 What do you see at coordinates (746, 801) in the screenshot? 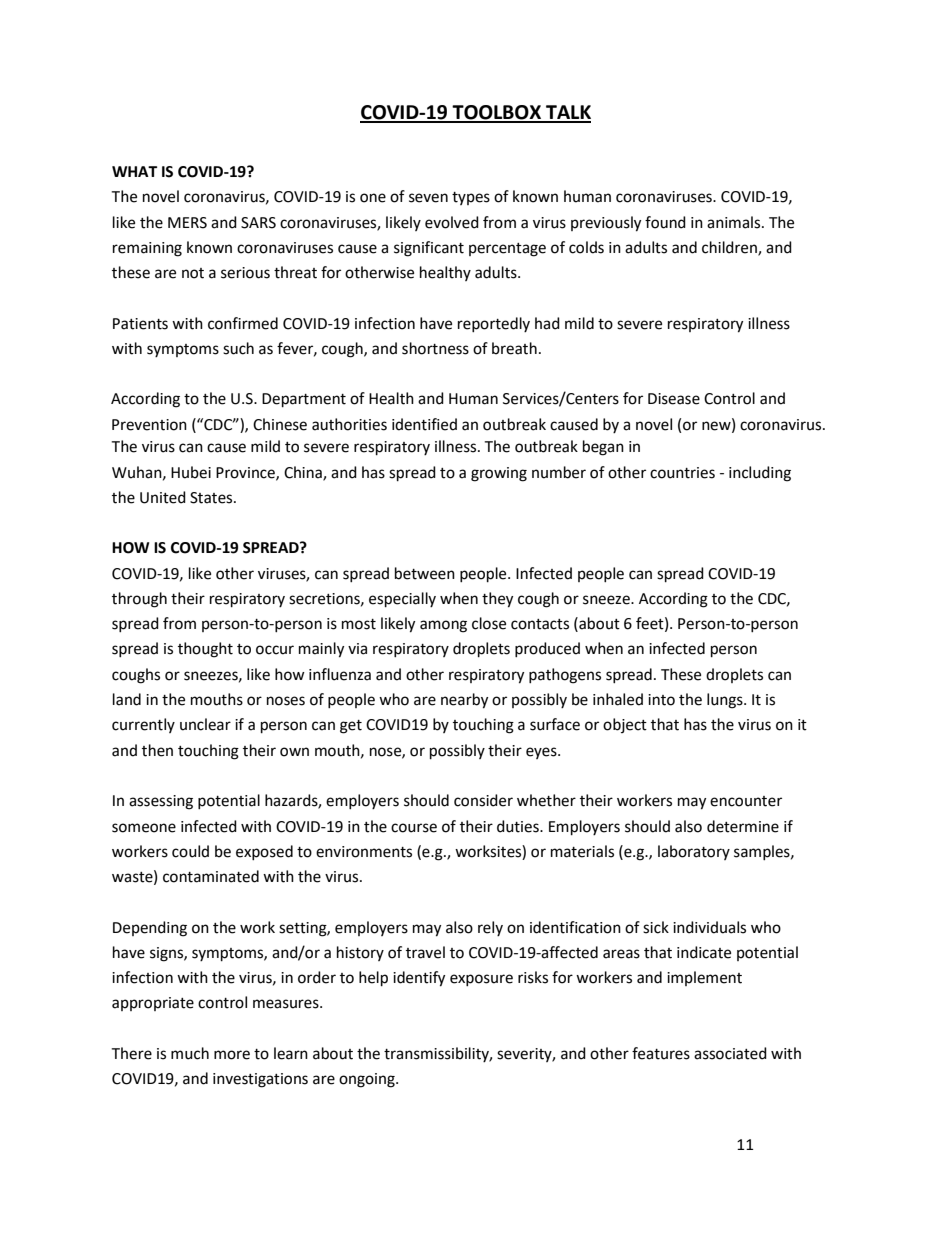
I see `encounter` at bounding box center [746, 801].
